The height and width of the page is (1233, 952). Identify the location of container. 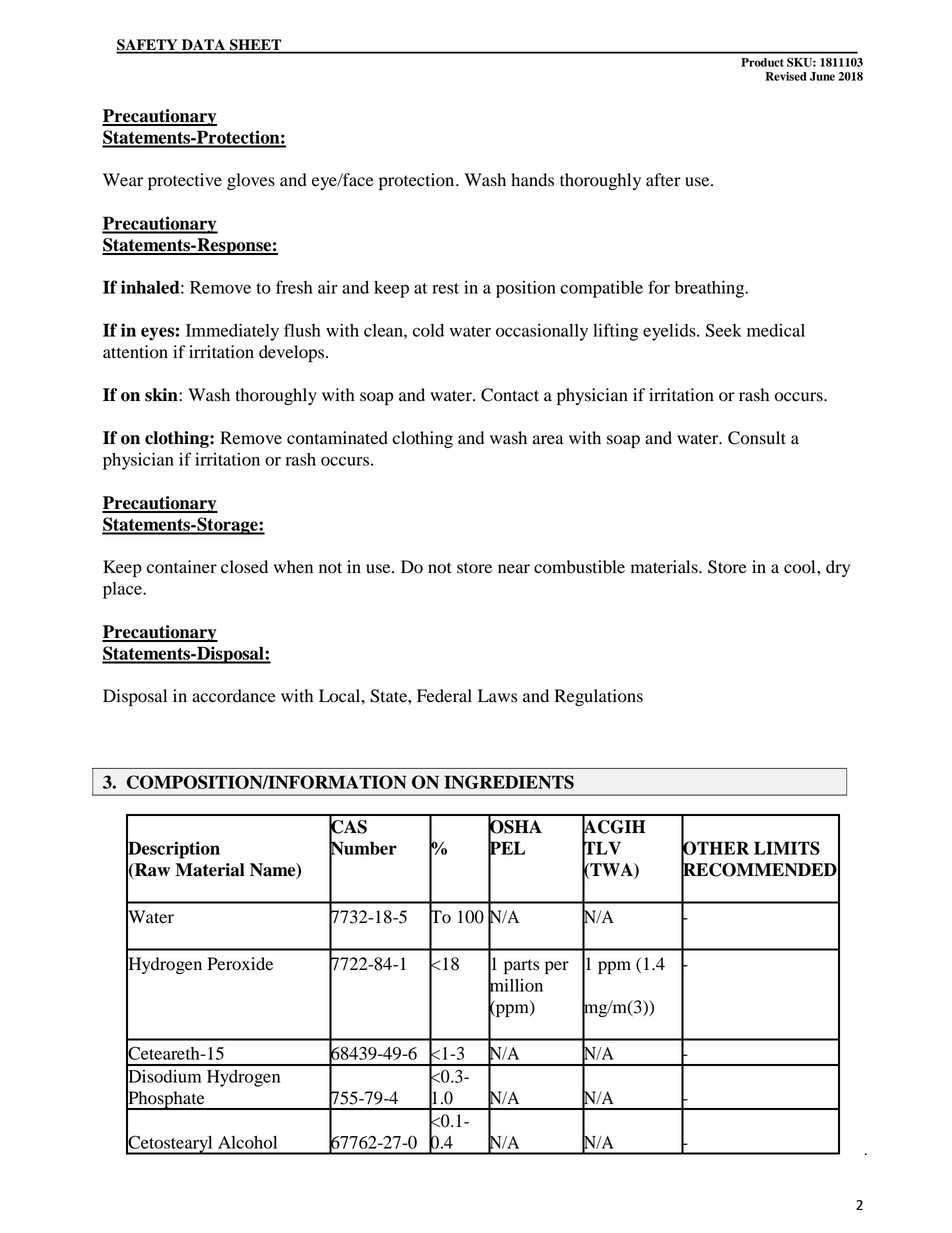
(182, 567).
